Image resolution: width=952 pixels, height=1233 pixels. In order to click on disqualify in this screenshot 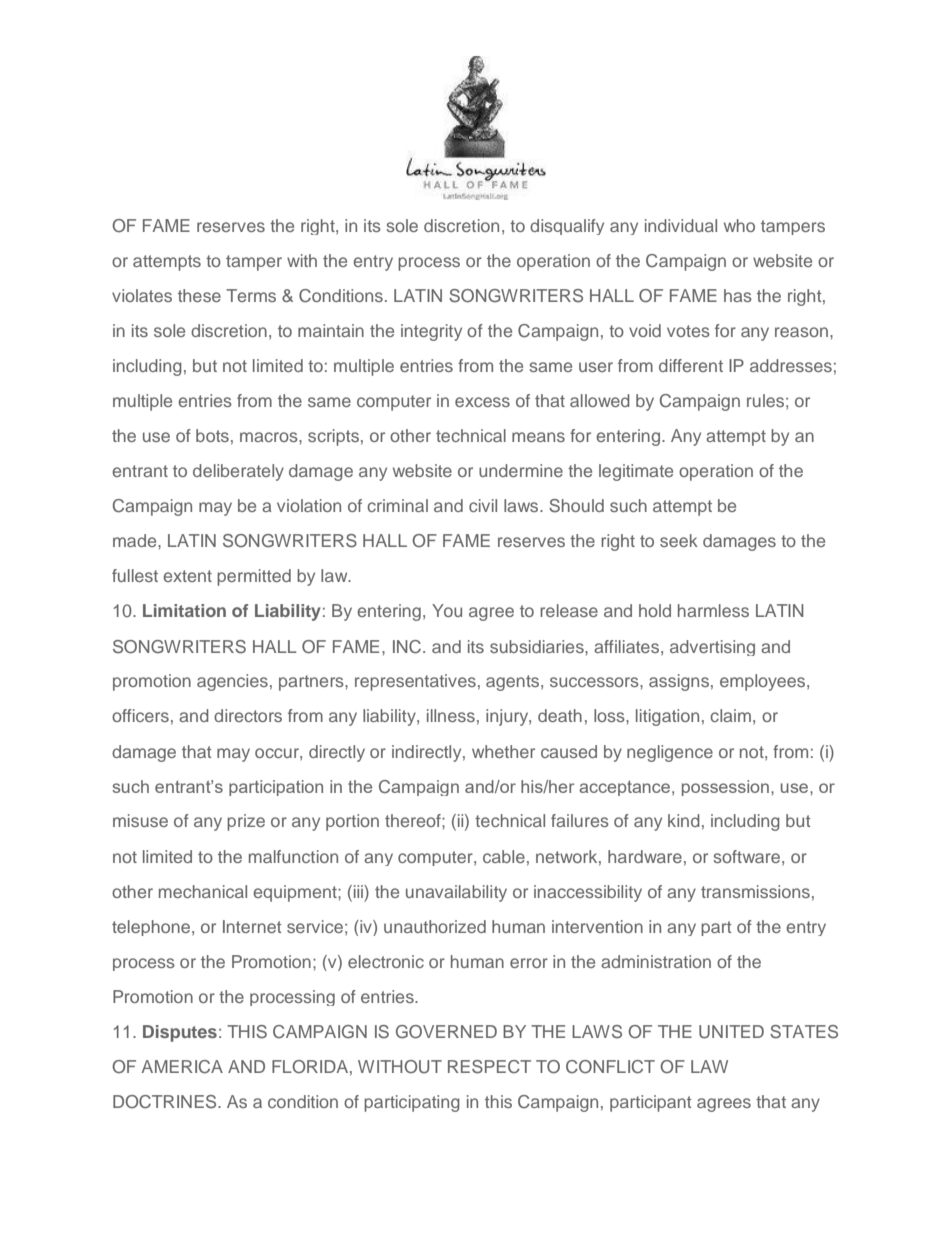, I will do `click(567, 227)`.
